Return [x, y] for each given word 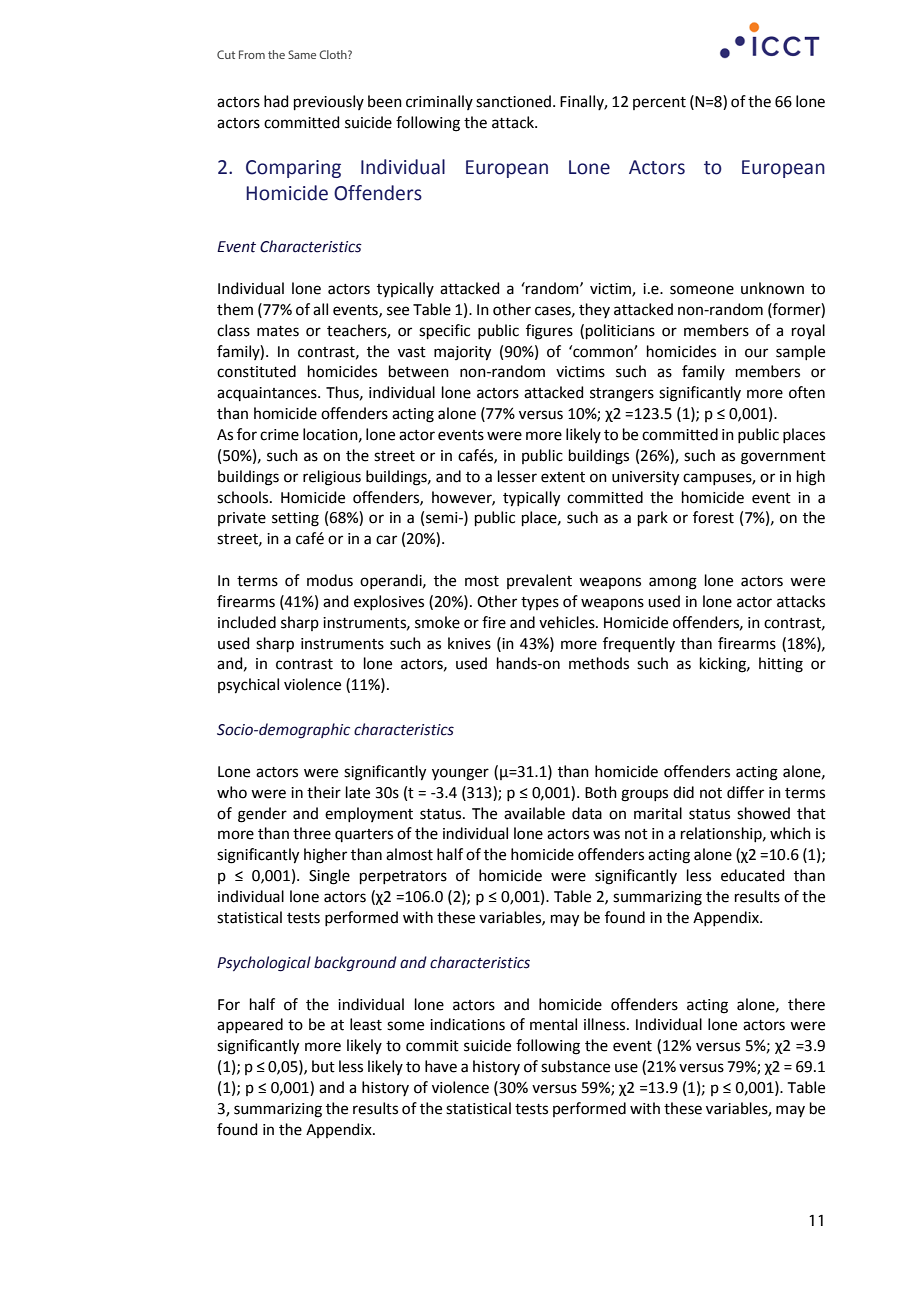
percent [659, 103]
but [323, 1066]
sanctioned [513, 101]
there [806, 1004]
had [276, 101]
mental [553, 1024]
